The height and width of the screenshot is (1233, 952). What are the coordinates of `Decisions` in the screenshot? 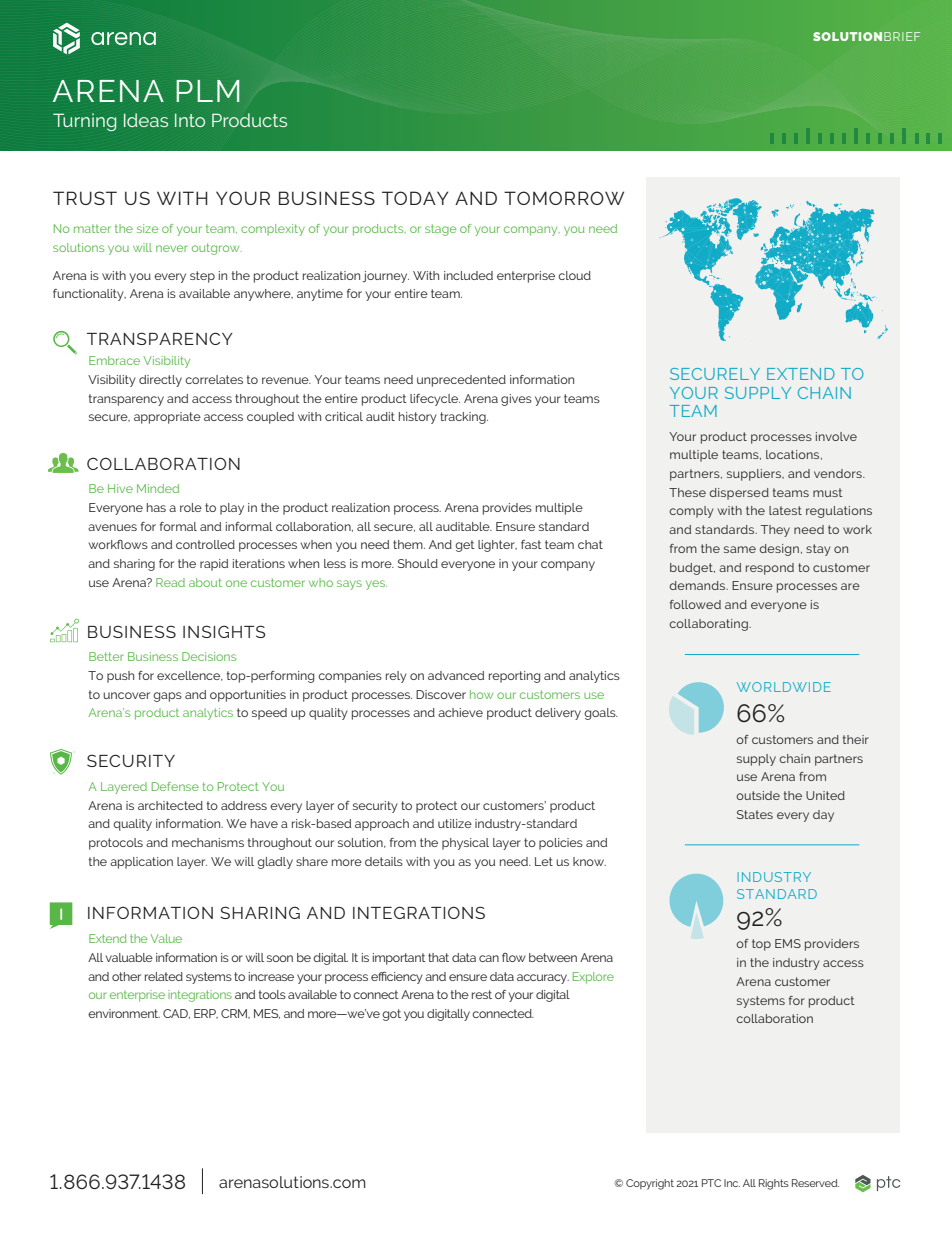 It's located at (209, 656).
